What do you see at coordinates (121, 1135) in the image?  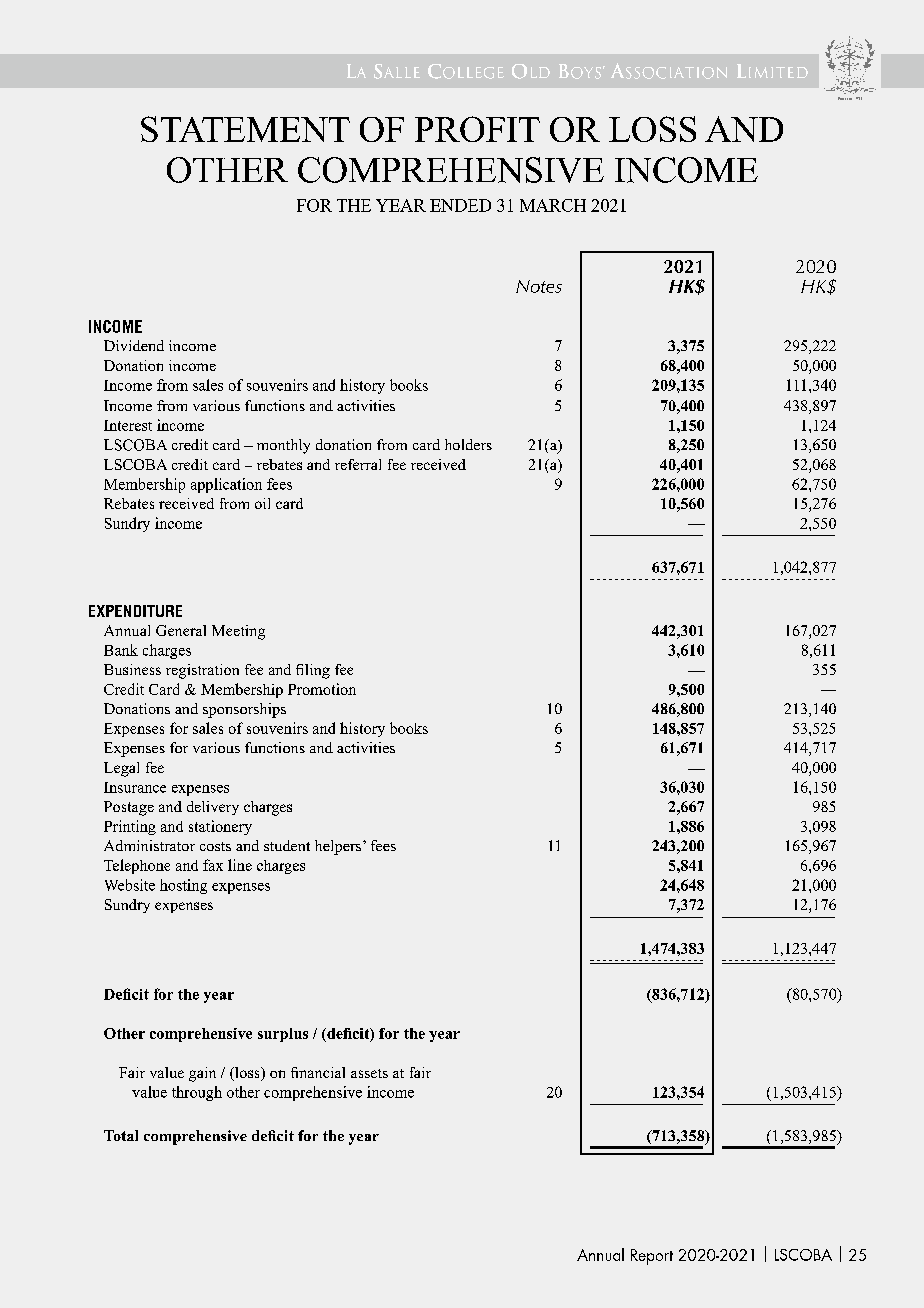 I see `Total` at bounding box center [121, 1135].
